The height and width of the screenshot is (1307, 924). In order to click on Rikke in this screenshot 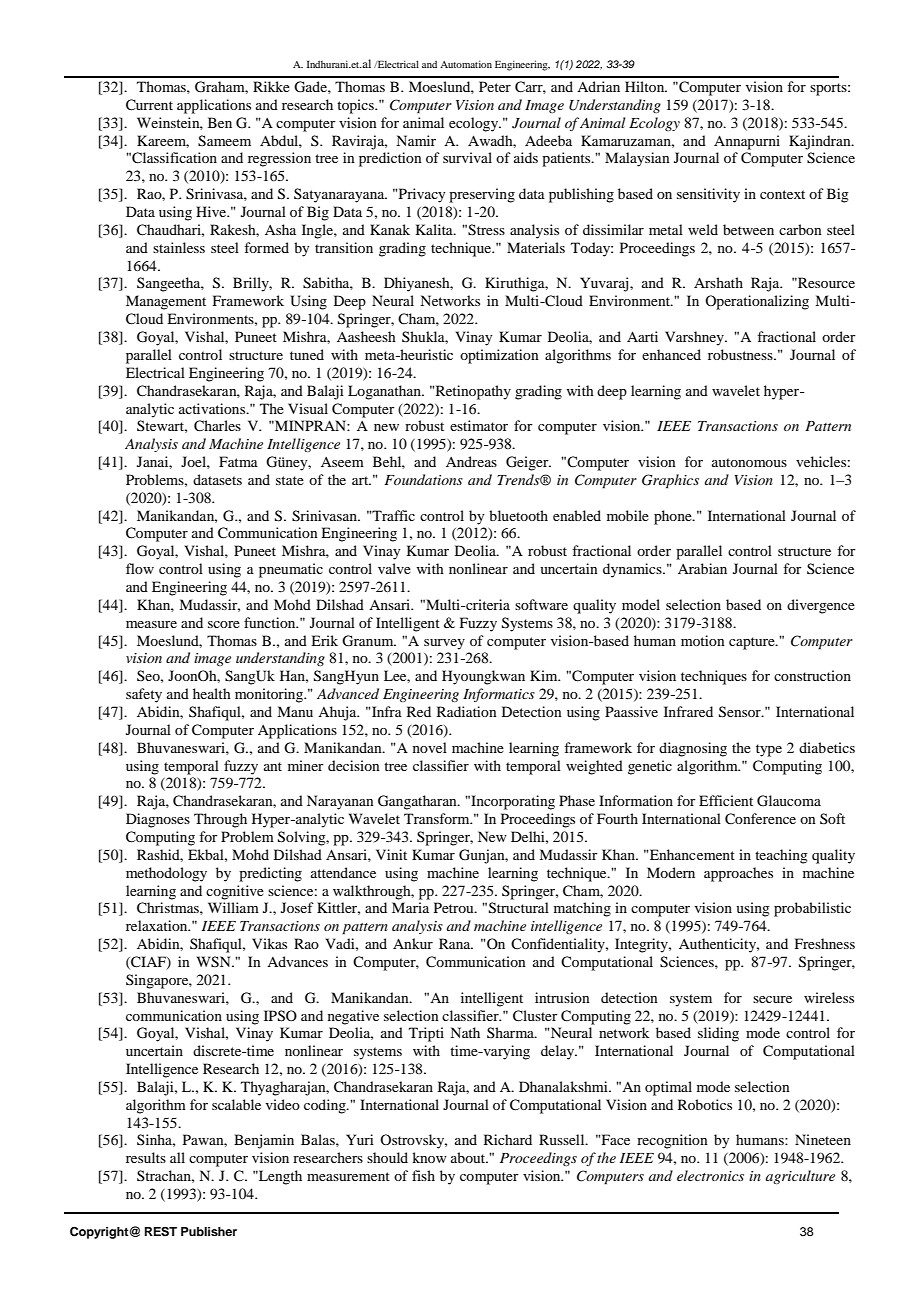, I will do `click(271, 86)`.
